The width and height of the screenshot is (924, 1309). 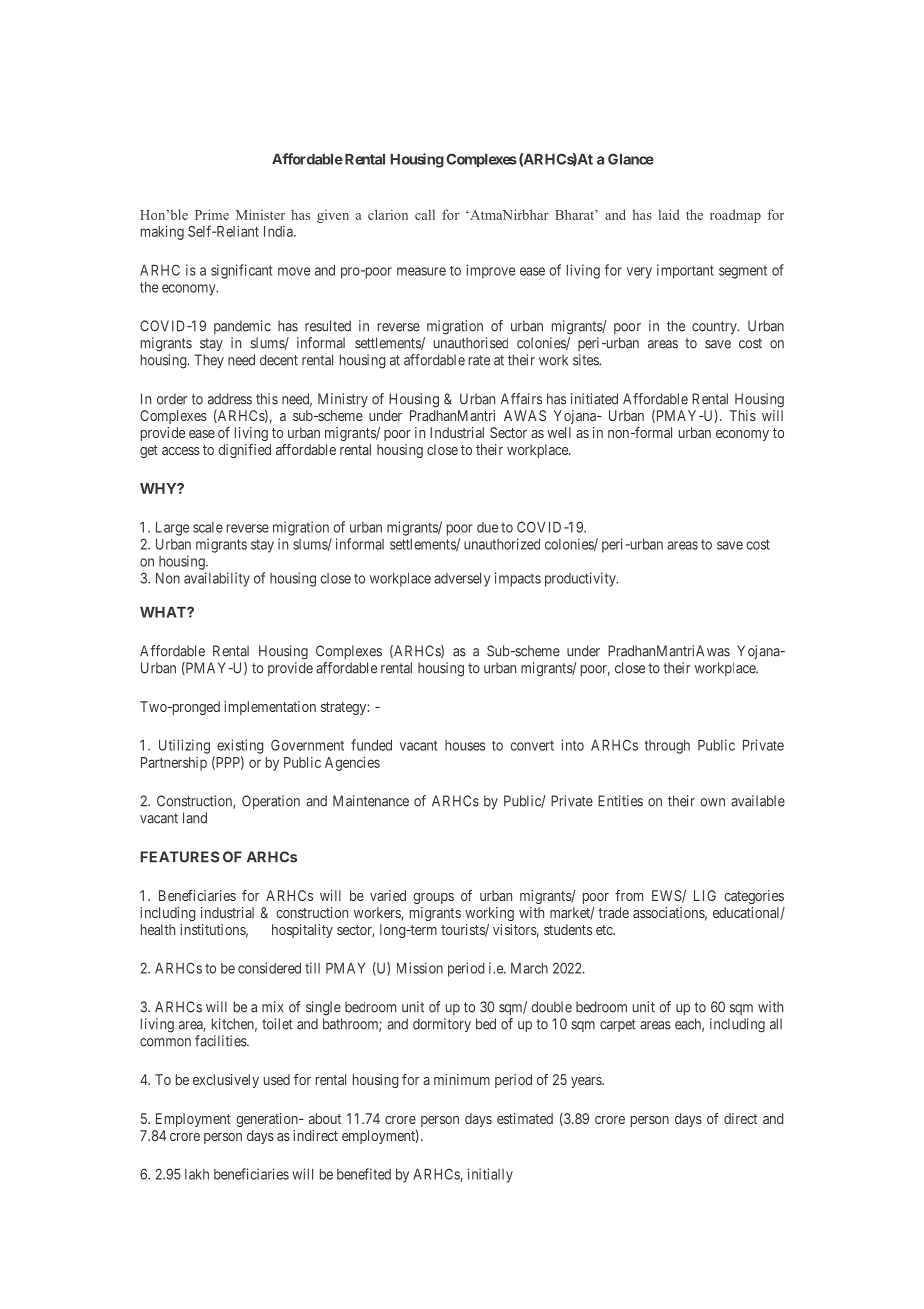 I want to click on implementation, so click(x=270, y=708).
